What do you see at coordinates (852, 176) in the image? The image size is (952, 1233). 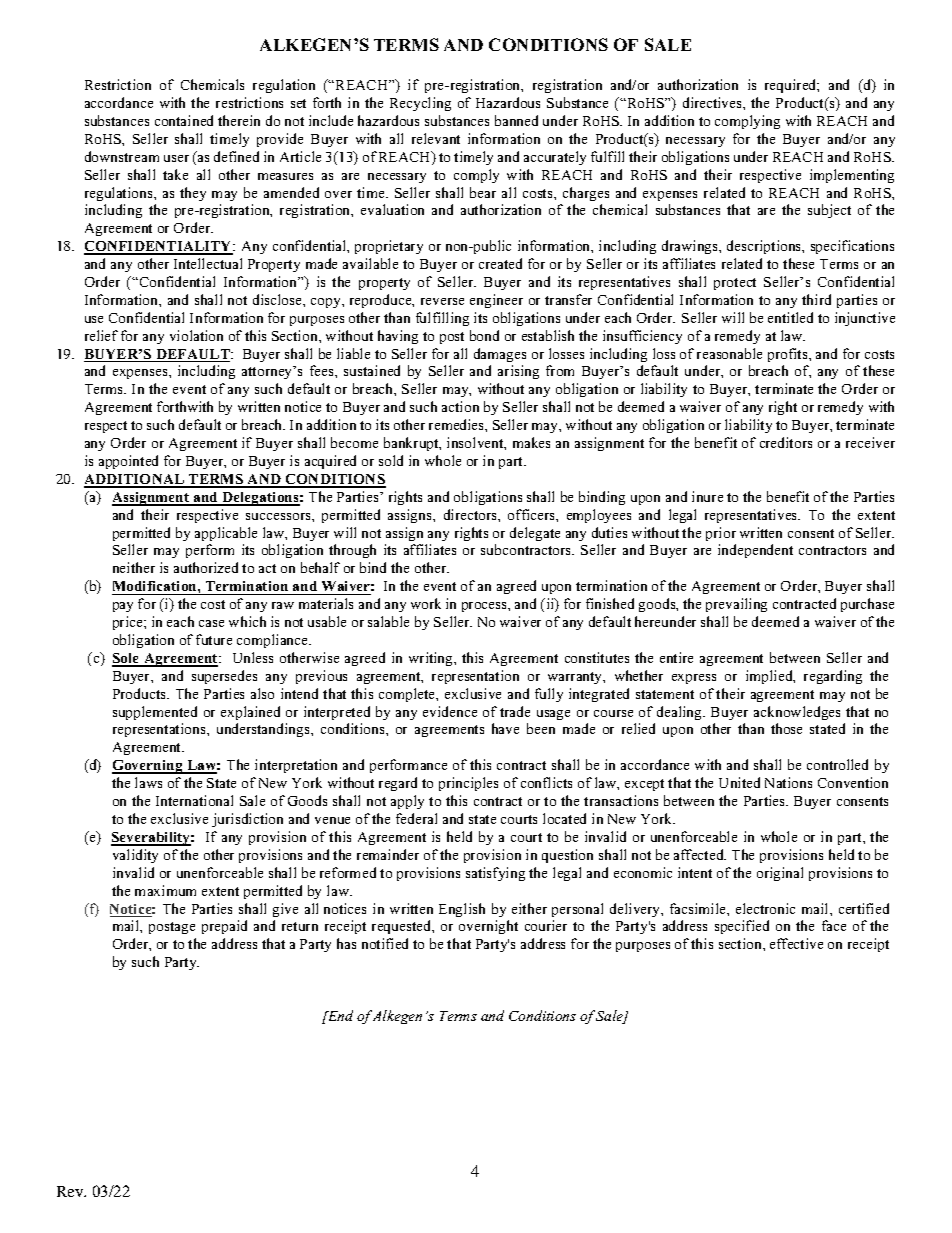 I see `implementing` at bounding box center [852, 176].
